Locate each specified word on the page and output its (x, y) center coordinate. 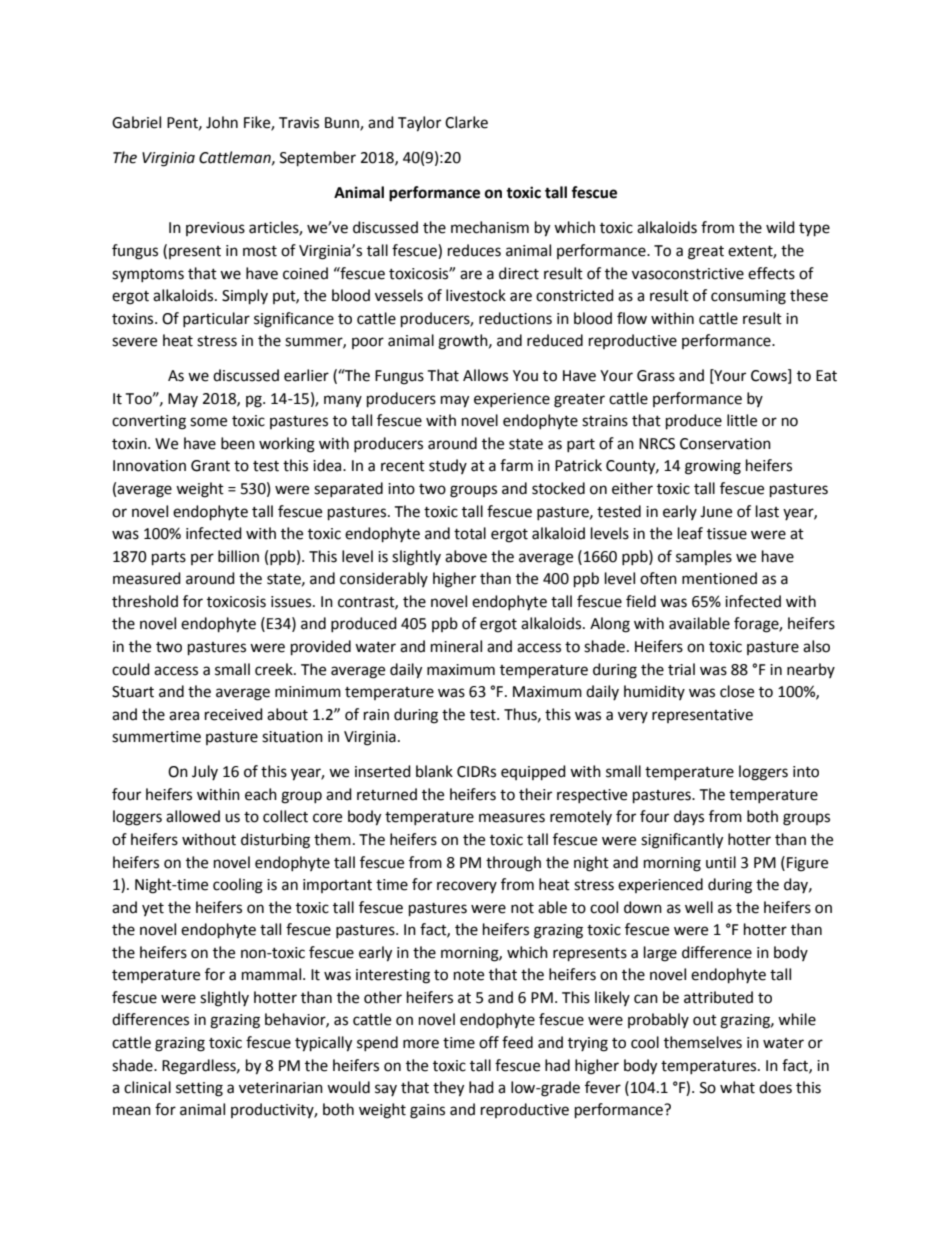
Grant (210, 466)
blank (434, 771)
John (222, 122)
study (448, 466)
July (205, 772)
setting (199, 1089)
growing (713, 467)
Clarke (466, 122)
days (689, 817)
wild (780, 227)
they (448, 1089)
